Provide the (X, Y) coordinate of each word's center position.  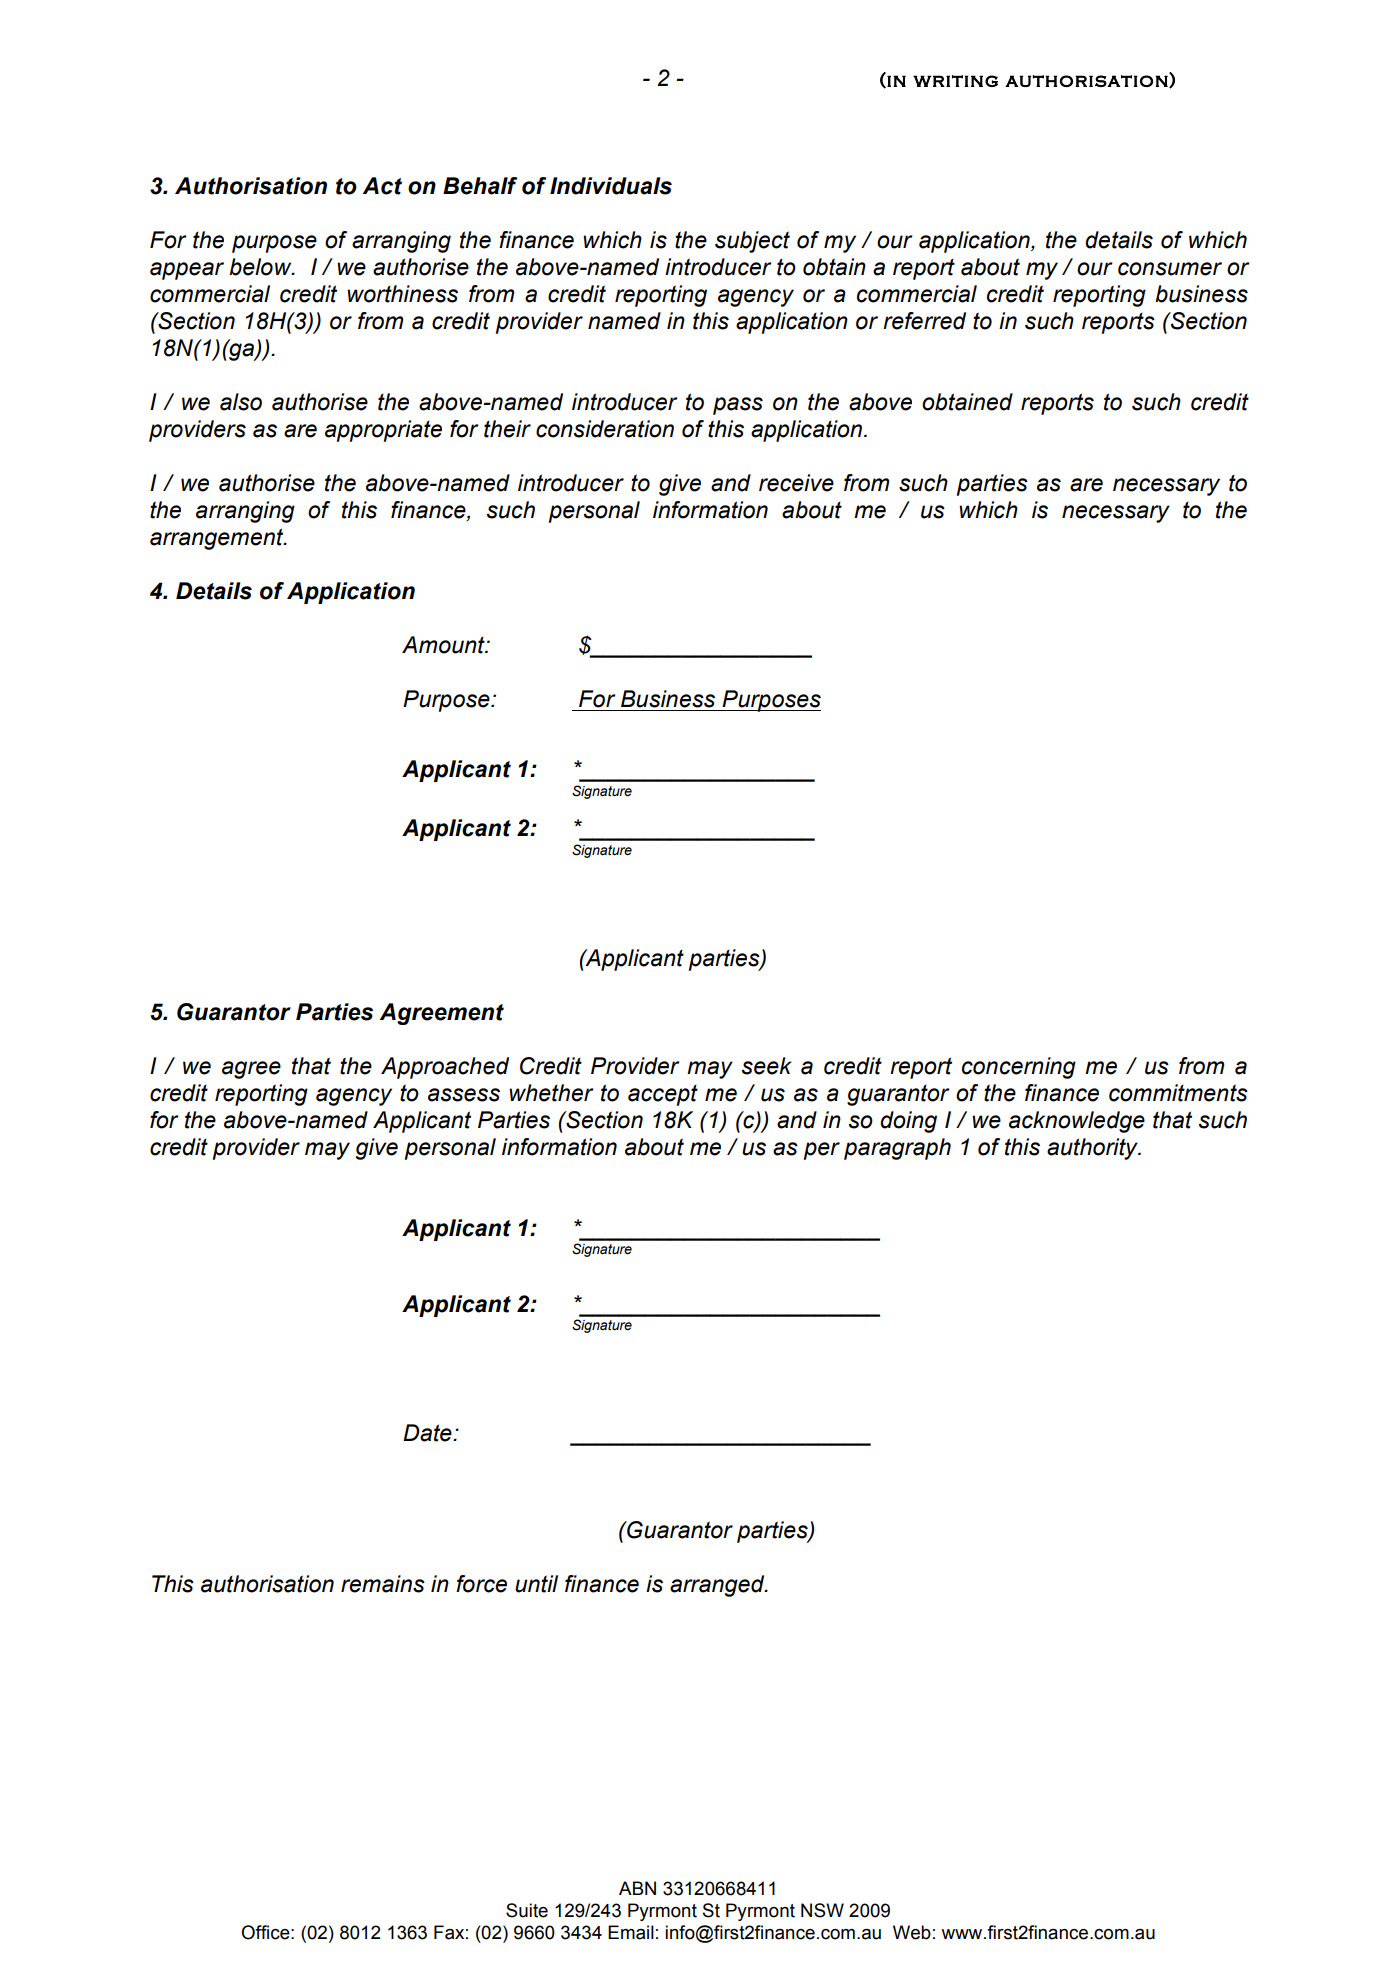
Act (382, 186)
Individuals (611, 186)
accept (663, 1095)
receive (796, 483)
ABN (637, 1888)
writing (955, 81)
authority (1093, 1149)
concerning (1019, 1068)
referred (924, 321)
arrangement (218, 539)
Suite (527, 1910)
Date (428, 1433)
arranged (718, 1586)
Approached (445, 1068)
